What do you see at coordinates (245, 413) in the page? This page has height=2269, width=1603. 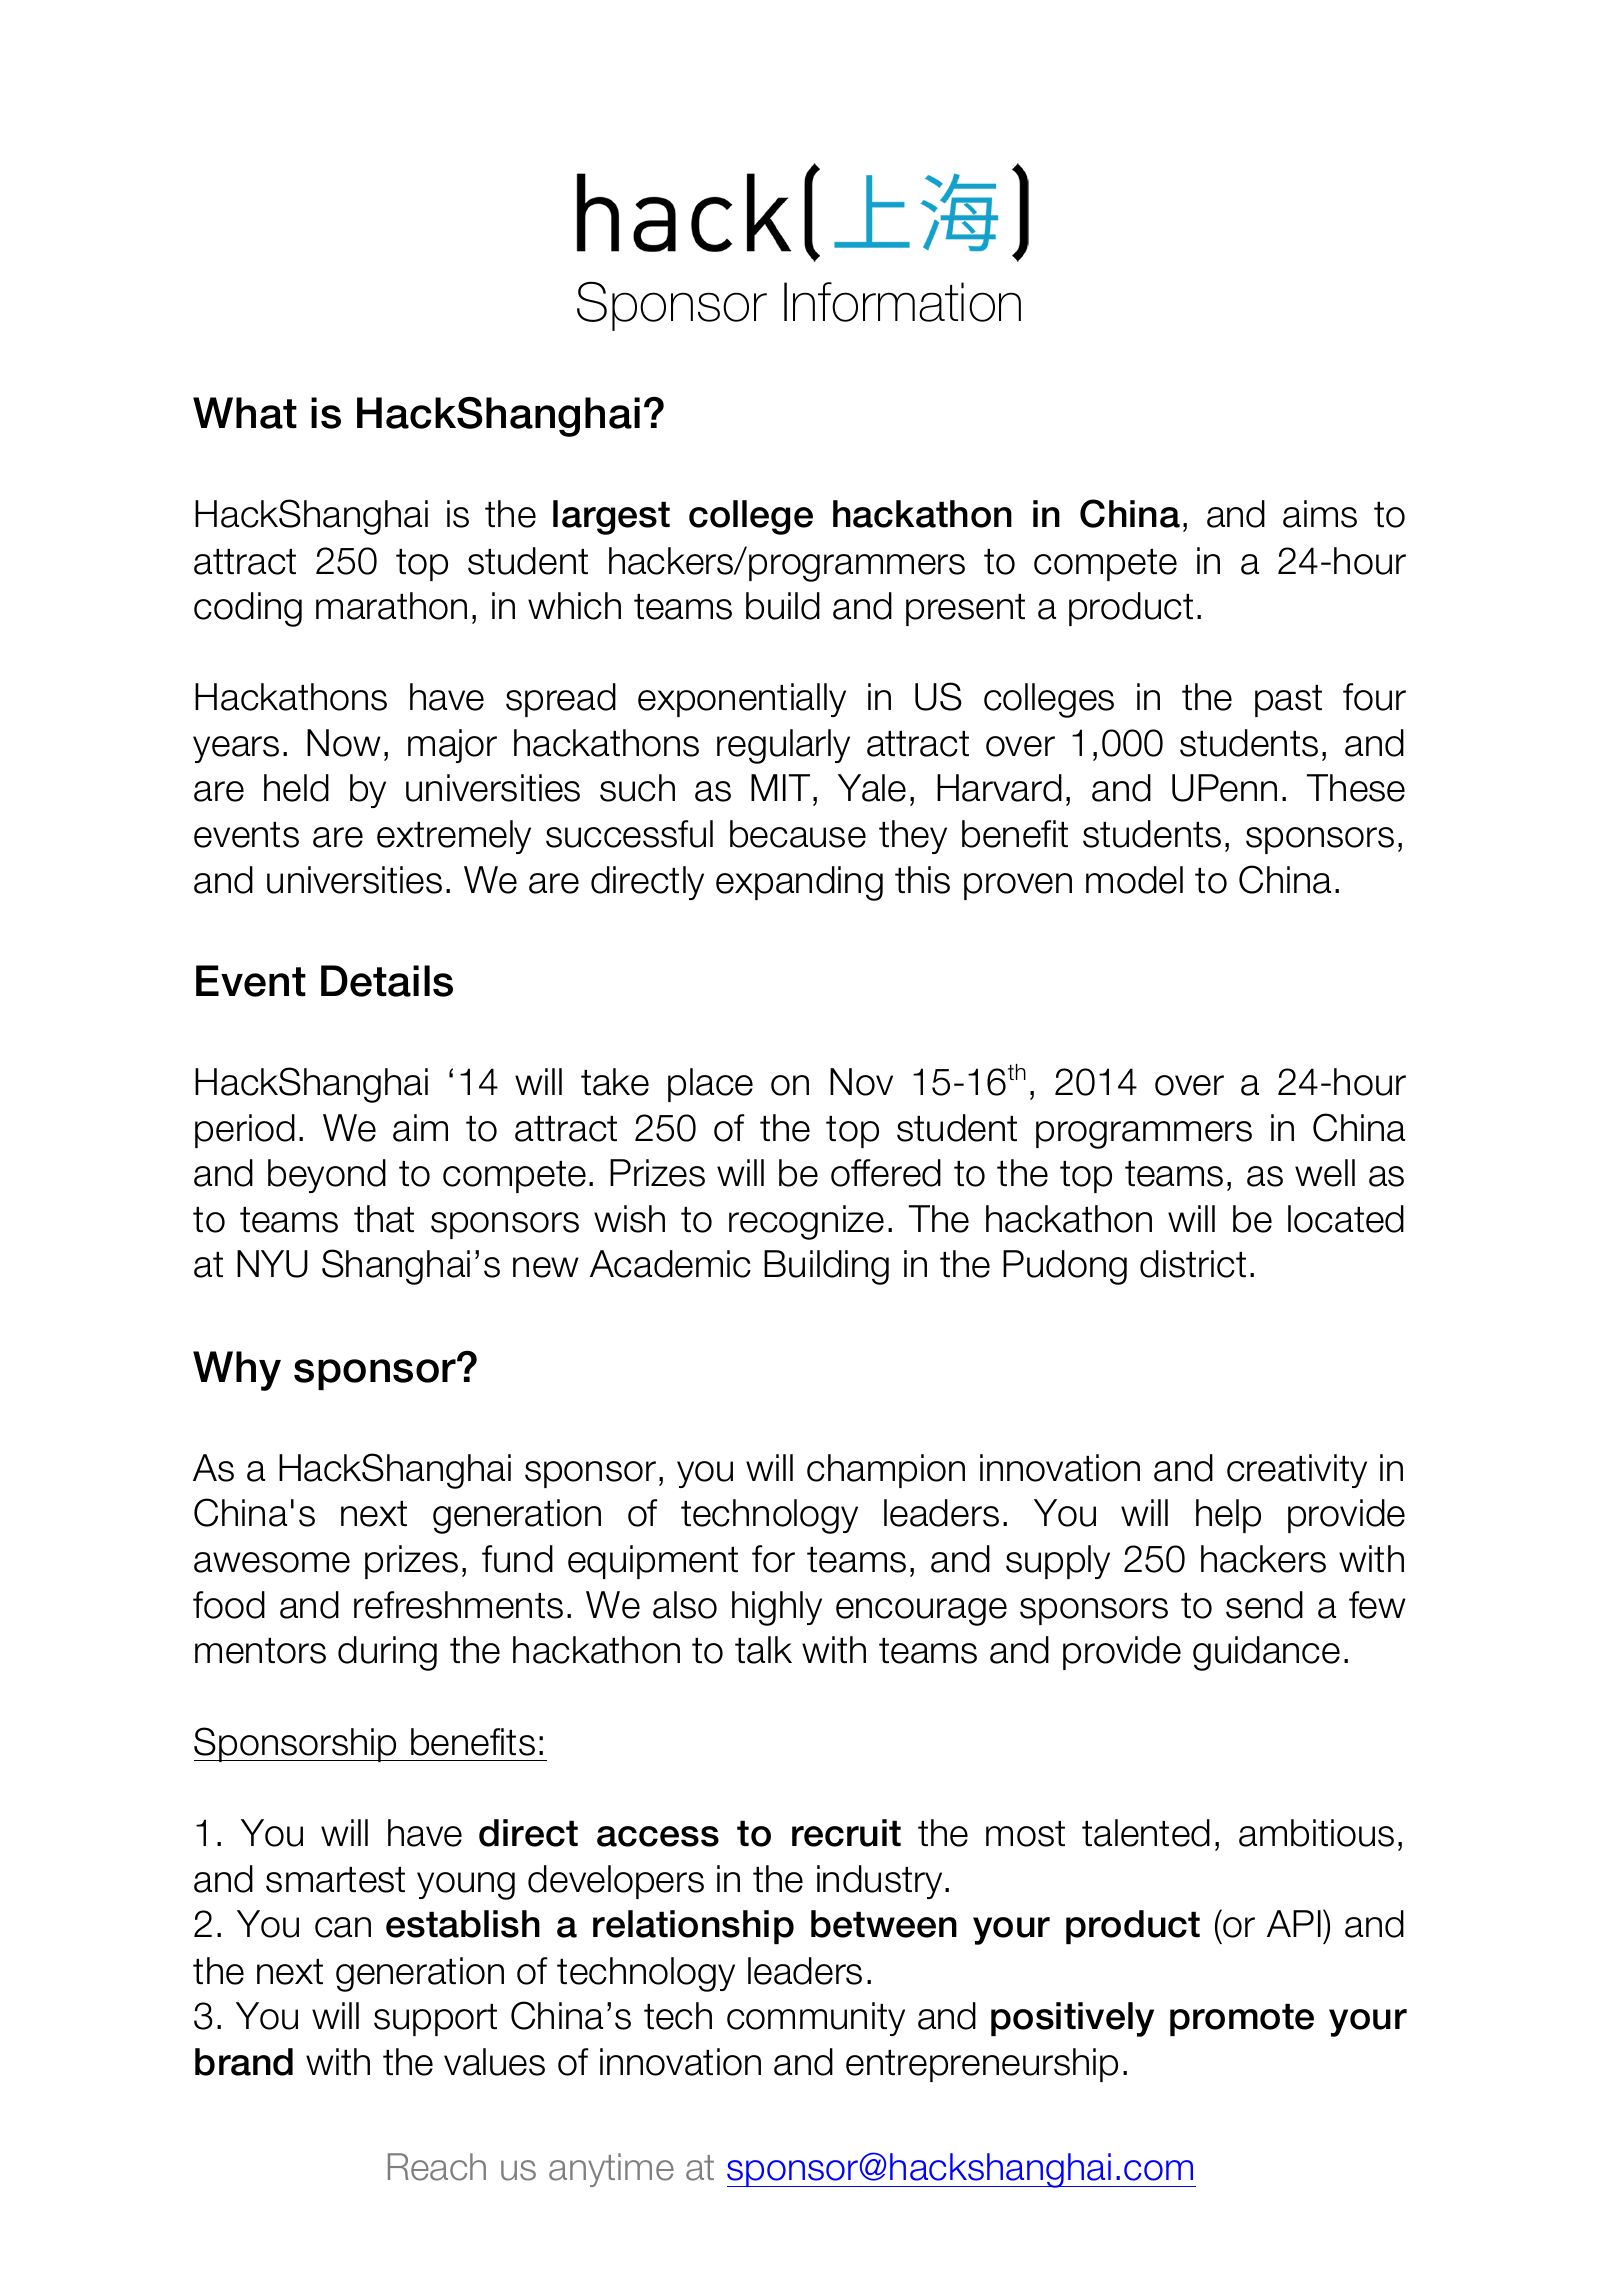 I see `What` at bounding box center [245, 413].
